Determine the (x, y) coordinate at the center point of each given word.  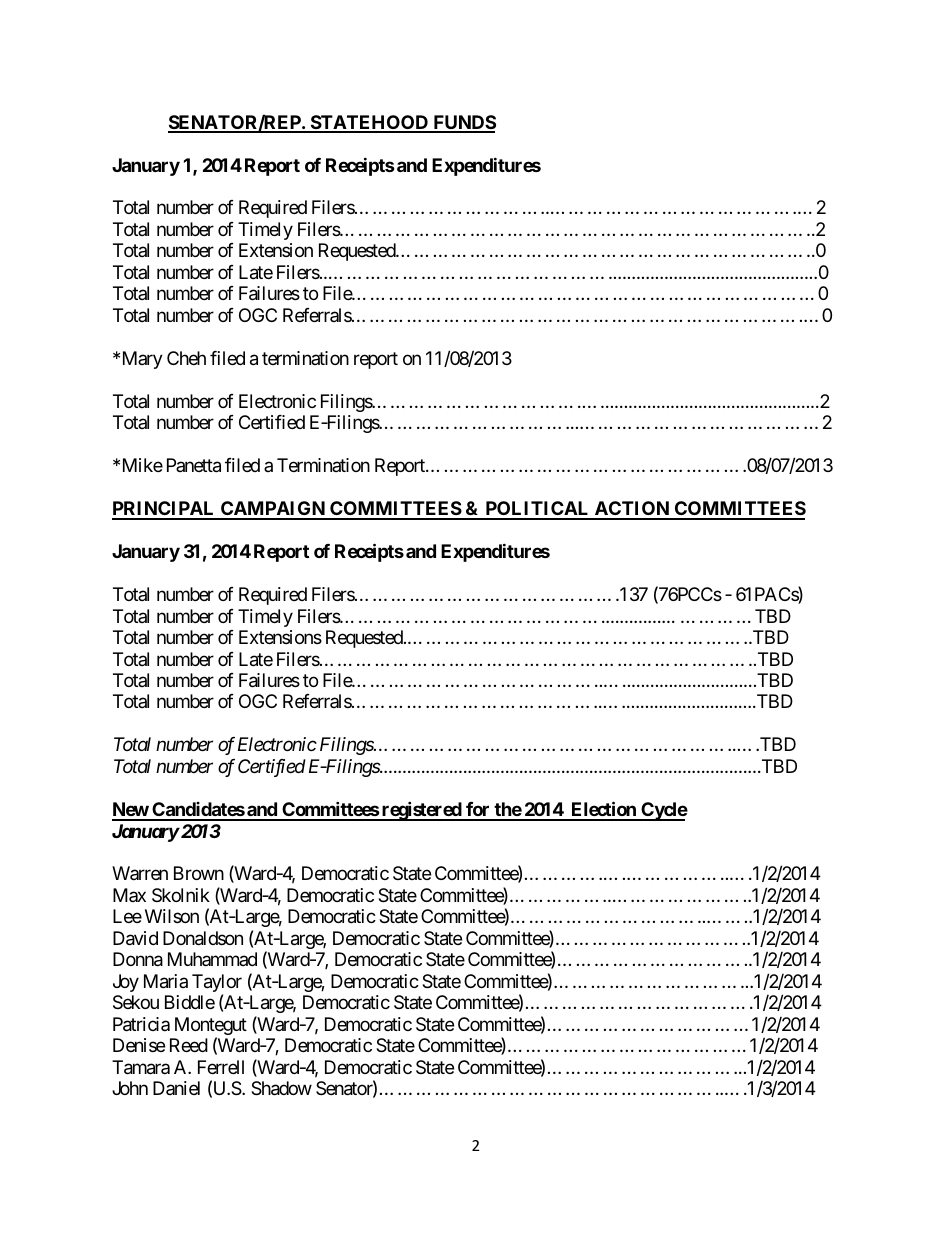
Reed (189, 1045)
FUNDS (463, 123)
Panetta (194, 465)
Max (129, 895)
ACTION (631, 510)
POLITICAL (537, 510)
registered (421, 811)
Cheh (186, 358)
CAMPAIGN (273, 510)
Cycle (663, 811)
